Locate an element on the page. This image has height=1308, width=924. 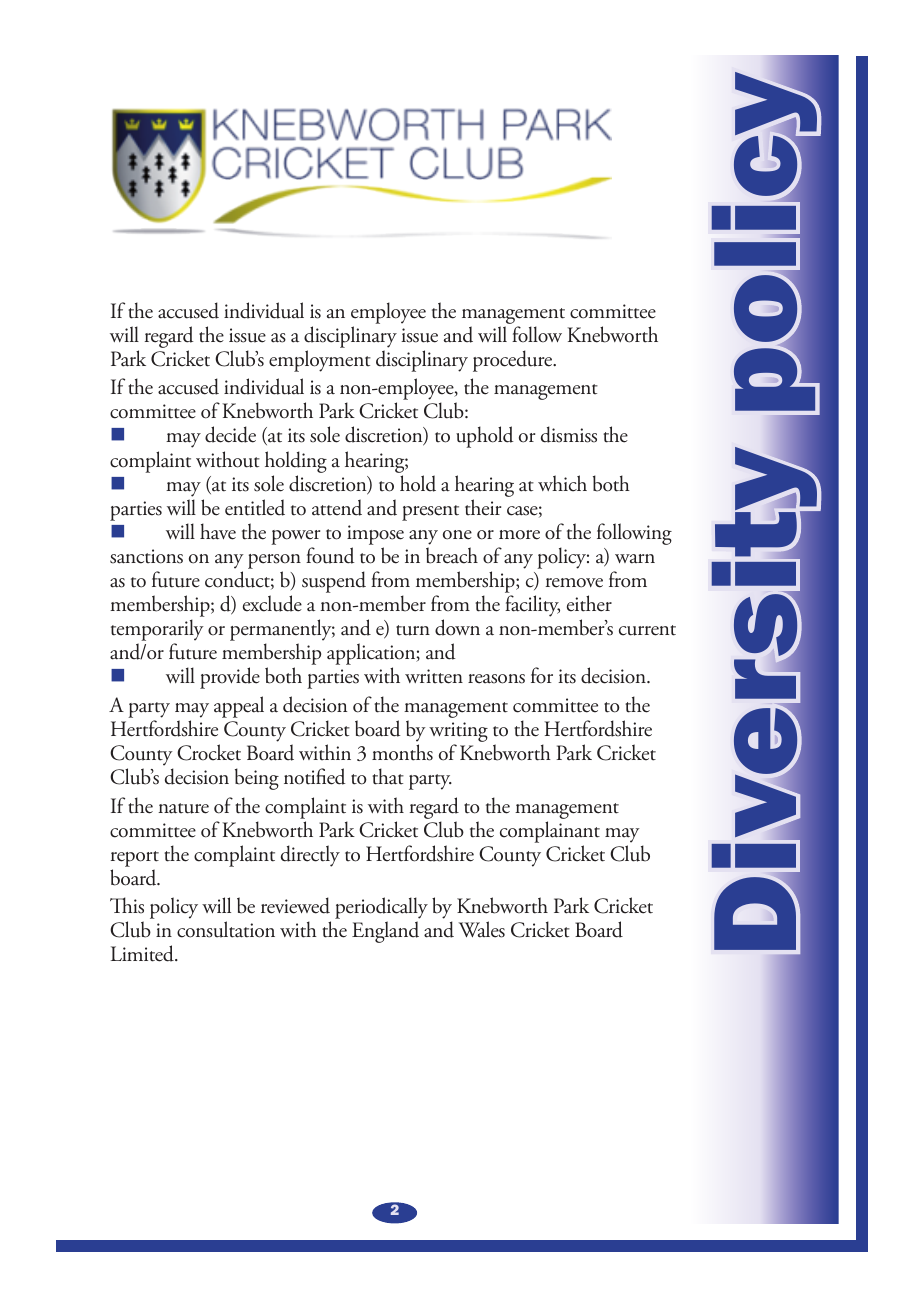
Wales is located at coordinates (482, 929).
